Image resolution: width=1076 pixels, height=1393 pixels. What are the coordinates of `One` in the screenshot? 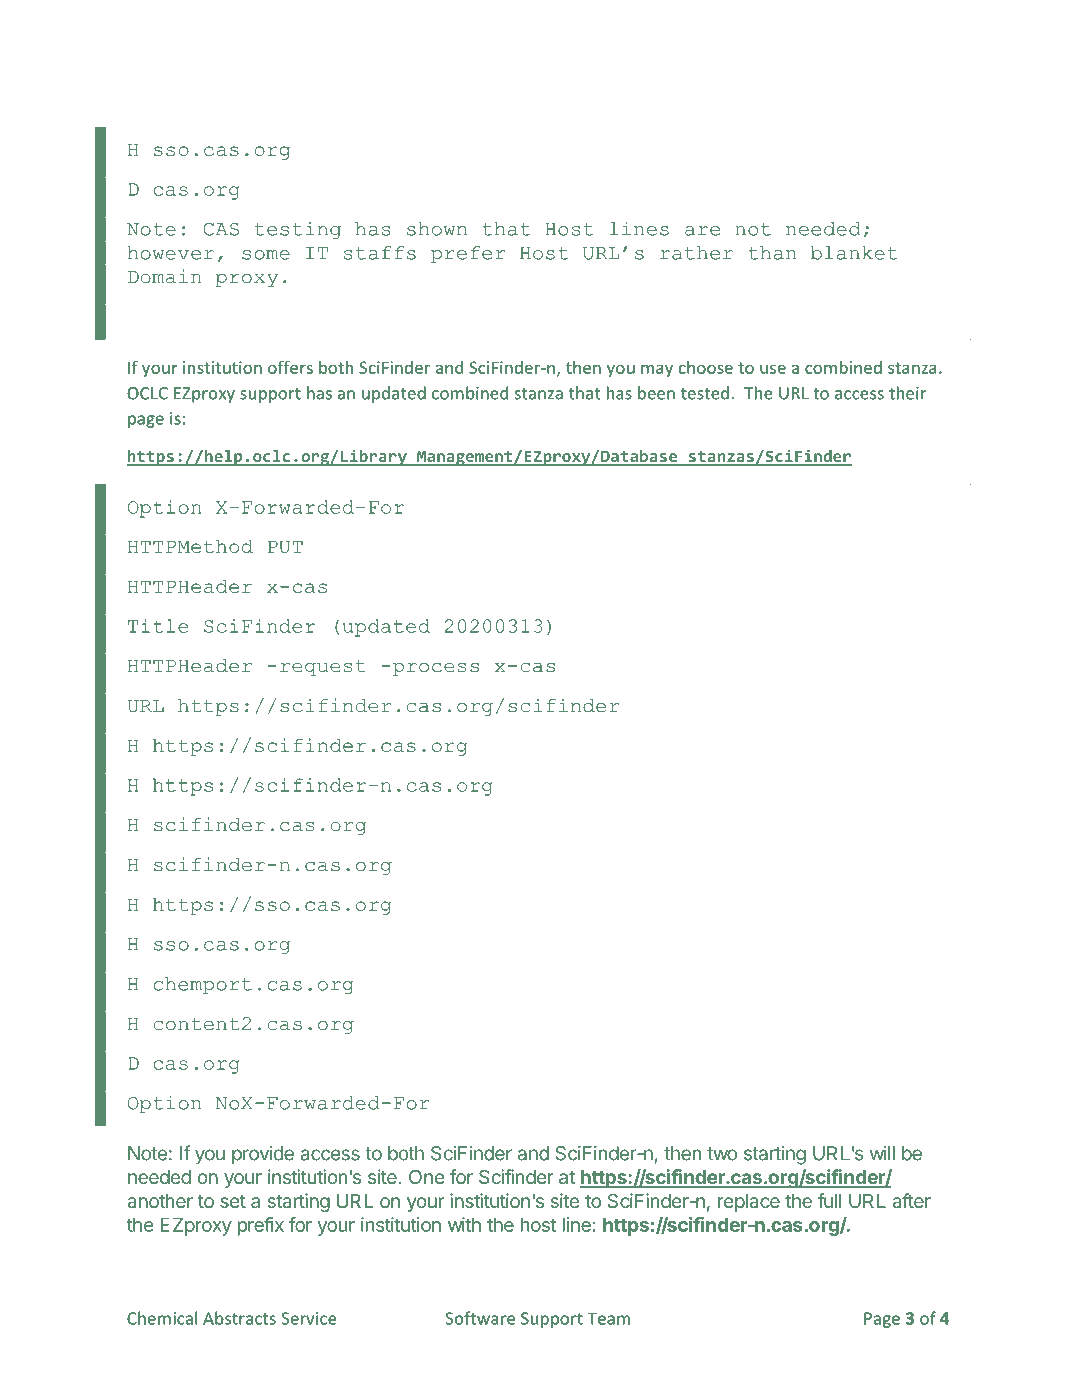 It's located at (427, 1176).
